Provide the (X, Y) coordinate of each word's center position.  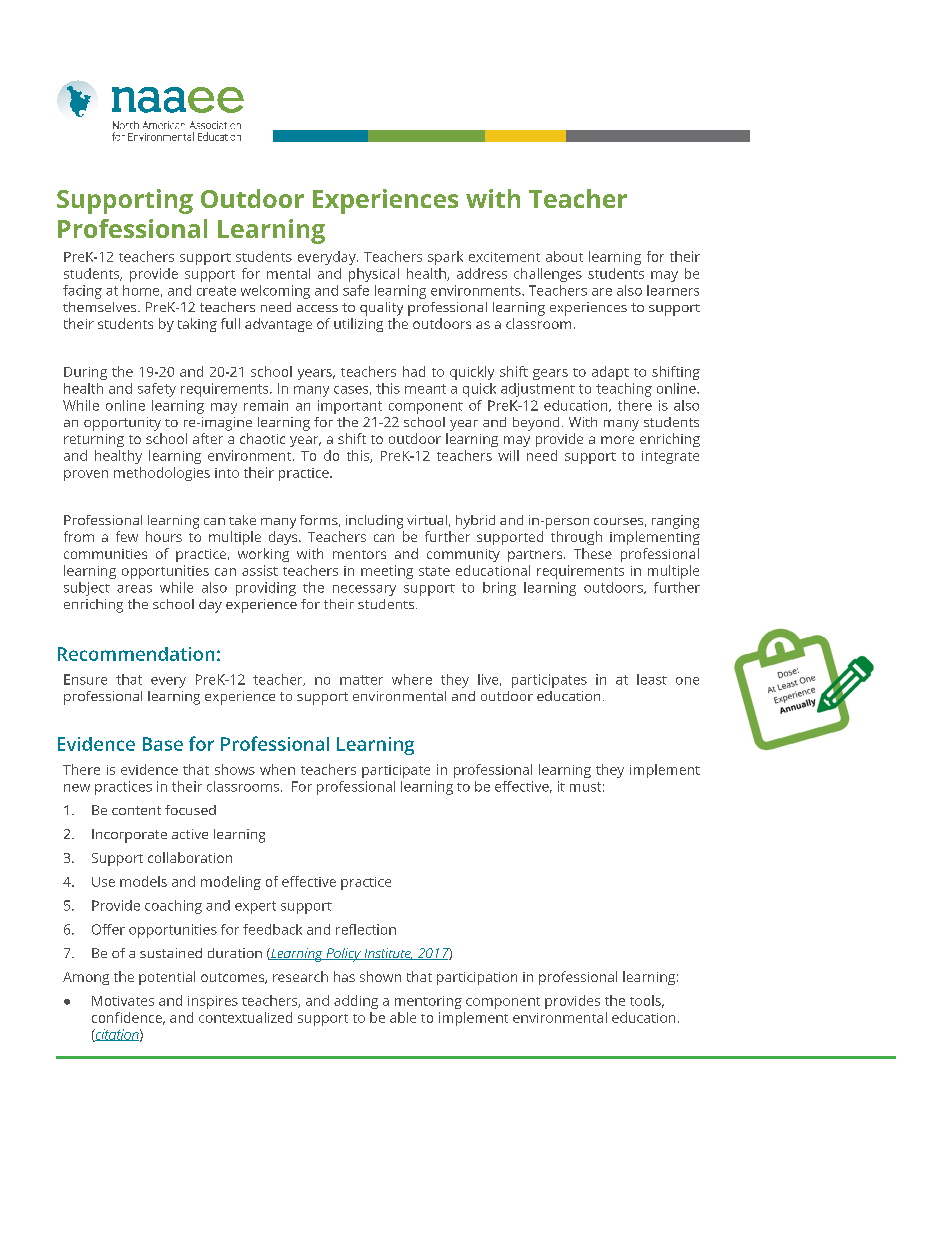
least (652, 679)
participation (477, 978)
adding (356, 1002)
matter (361, 680)
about (564, 256)
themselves (101, 307)
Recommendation (136, 654)
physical (374, 275)
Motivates (123, 1001)
